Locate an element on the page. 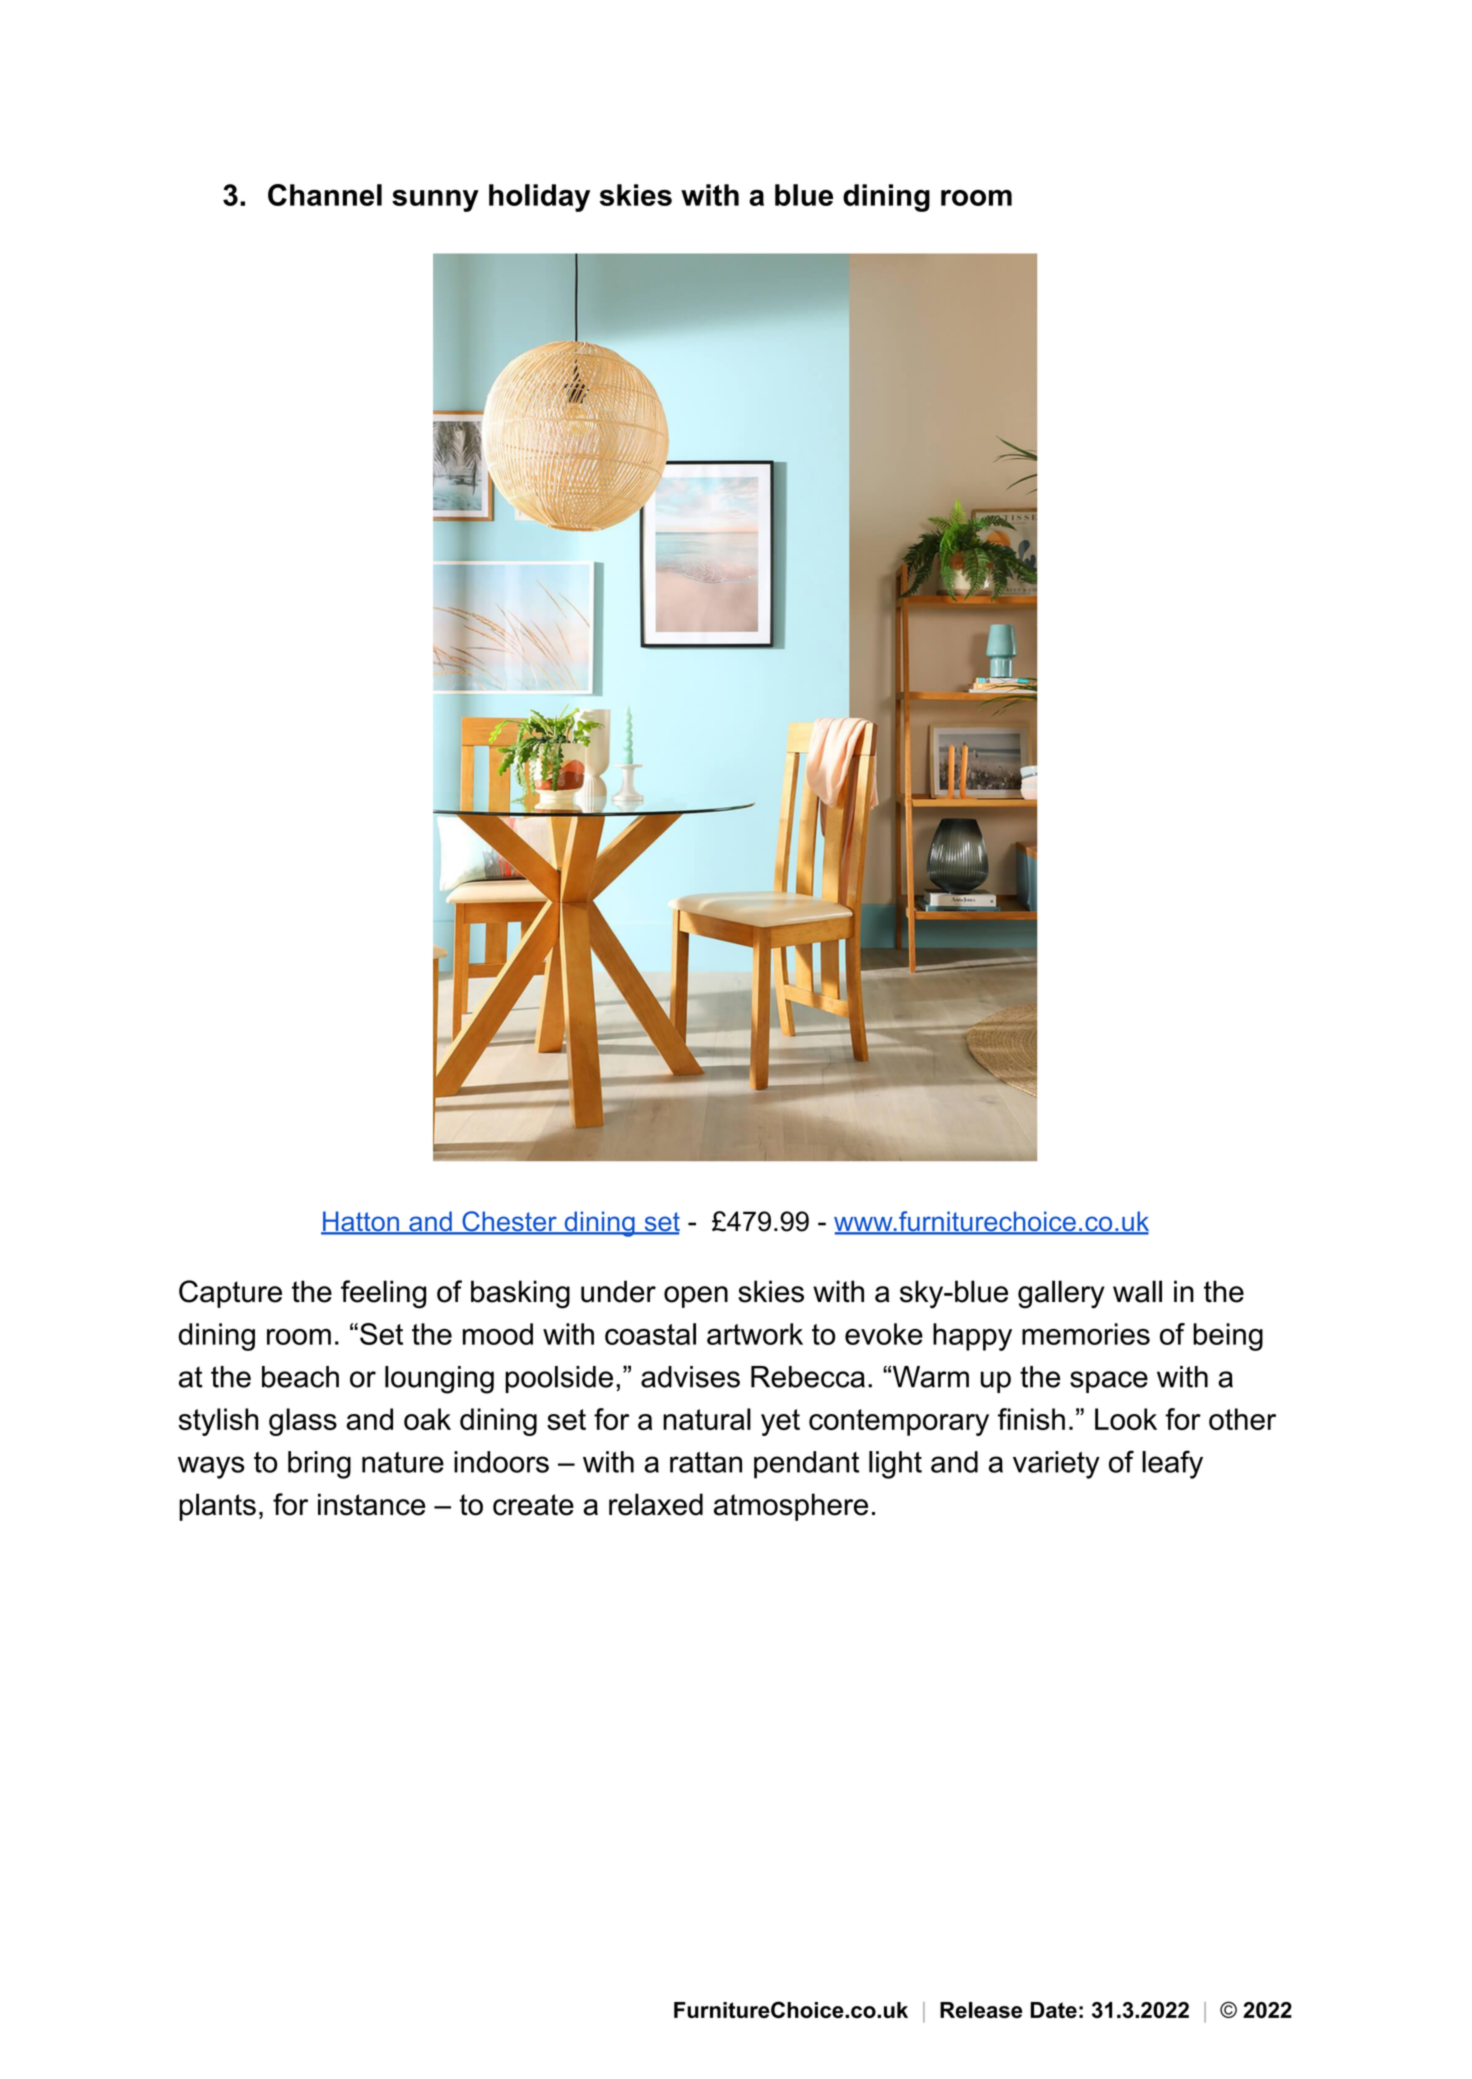 This document has height=2079, width=1472. space is located at coordinates (1109, 1382).
